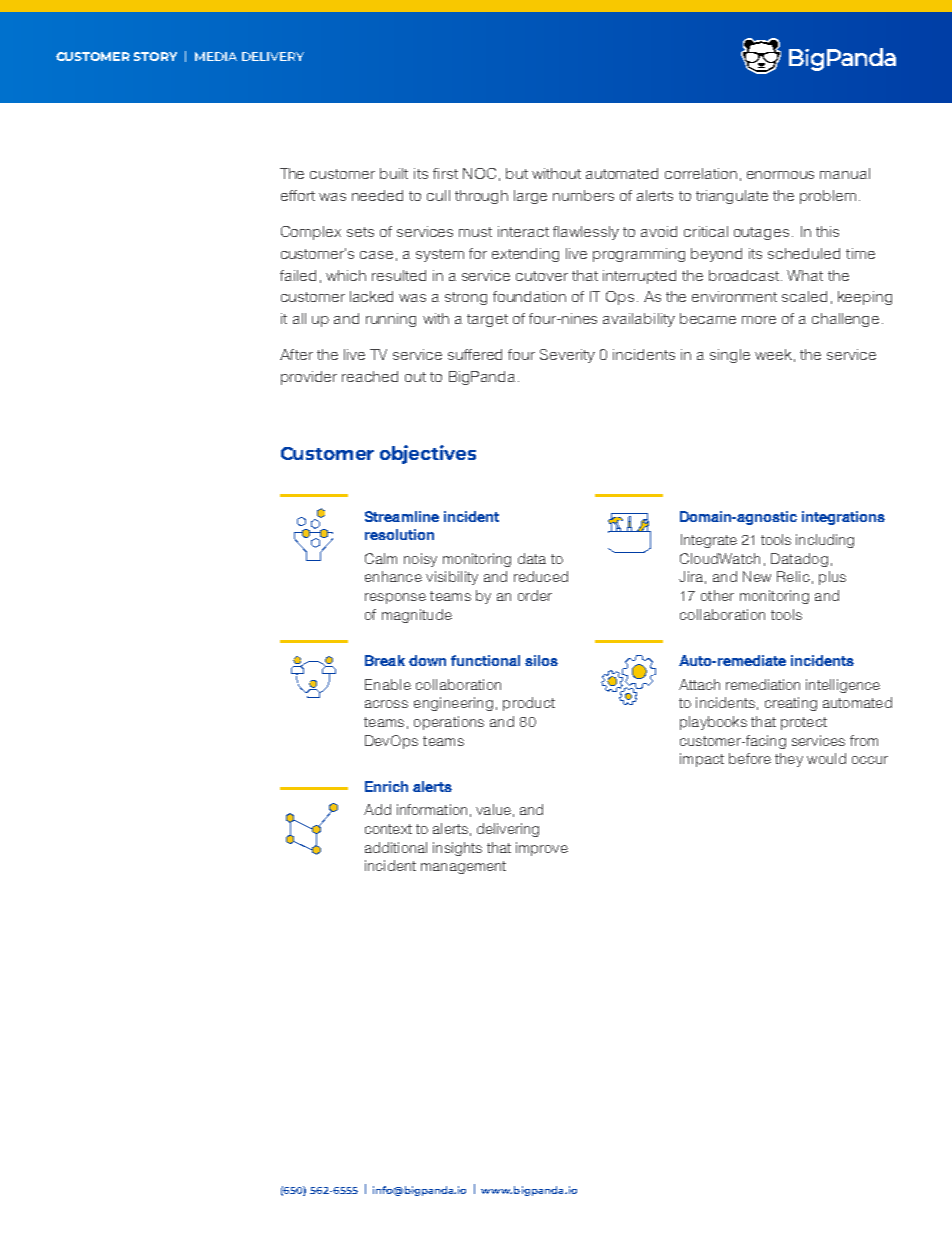  Describe the element at coordinates (428, 454) in the screenshot. I see `objectives` at that location.
